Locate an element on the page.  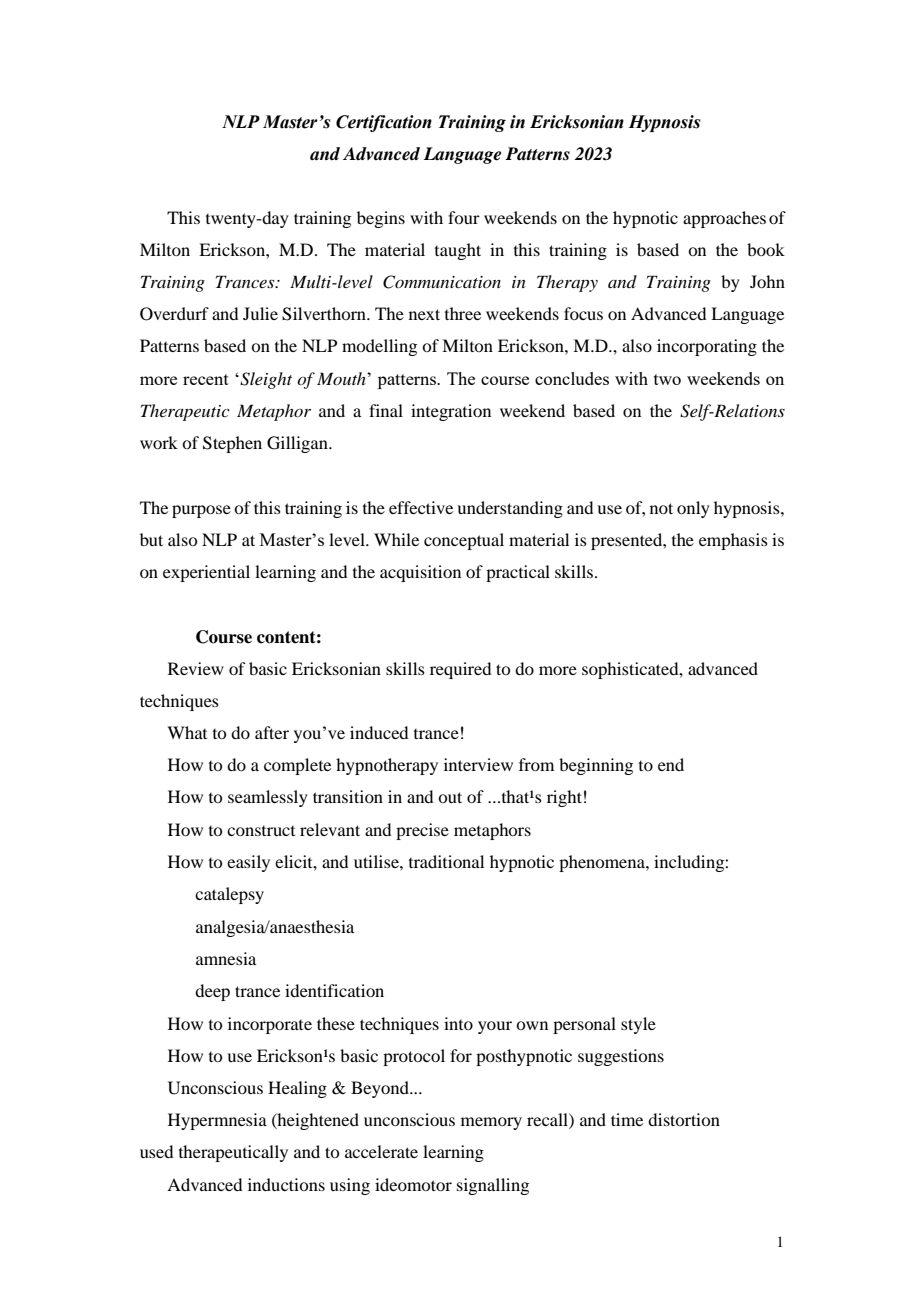
distortion is located at coordinates (684, 1119).
